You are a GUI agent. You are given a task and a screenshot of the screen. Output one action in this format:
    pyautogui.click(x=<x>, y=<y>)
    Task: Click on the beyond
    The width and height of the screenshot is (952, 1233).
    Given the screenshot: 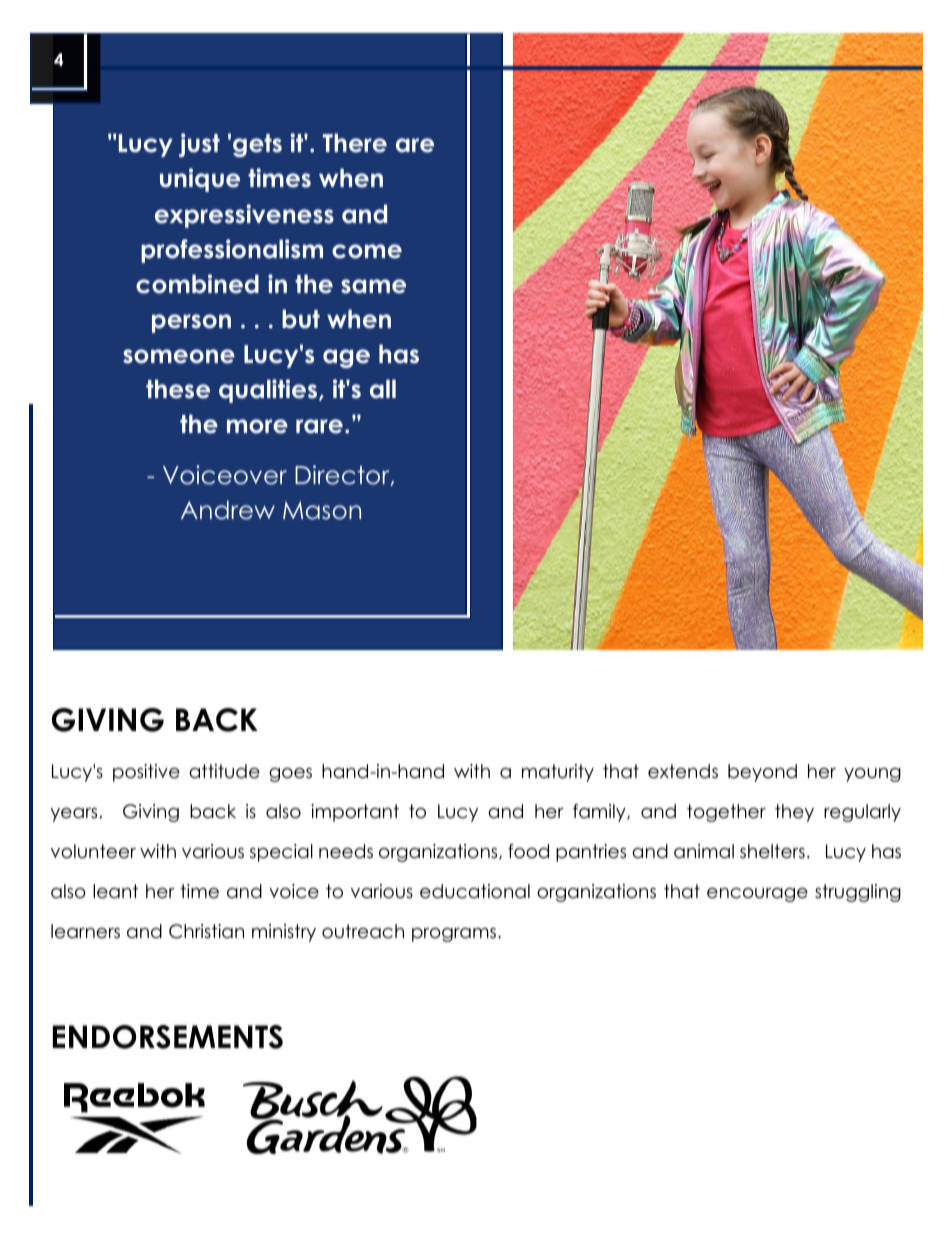 What is the action you would take?
    pyautogui.click(x=762, y=773)
